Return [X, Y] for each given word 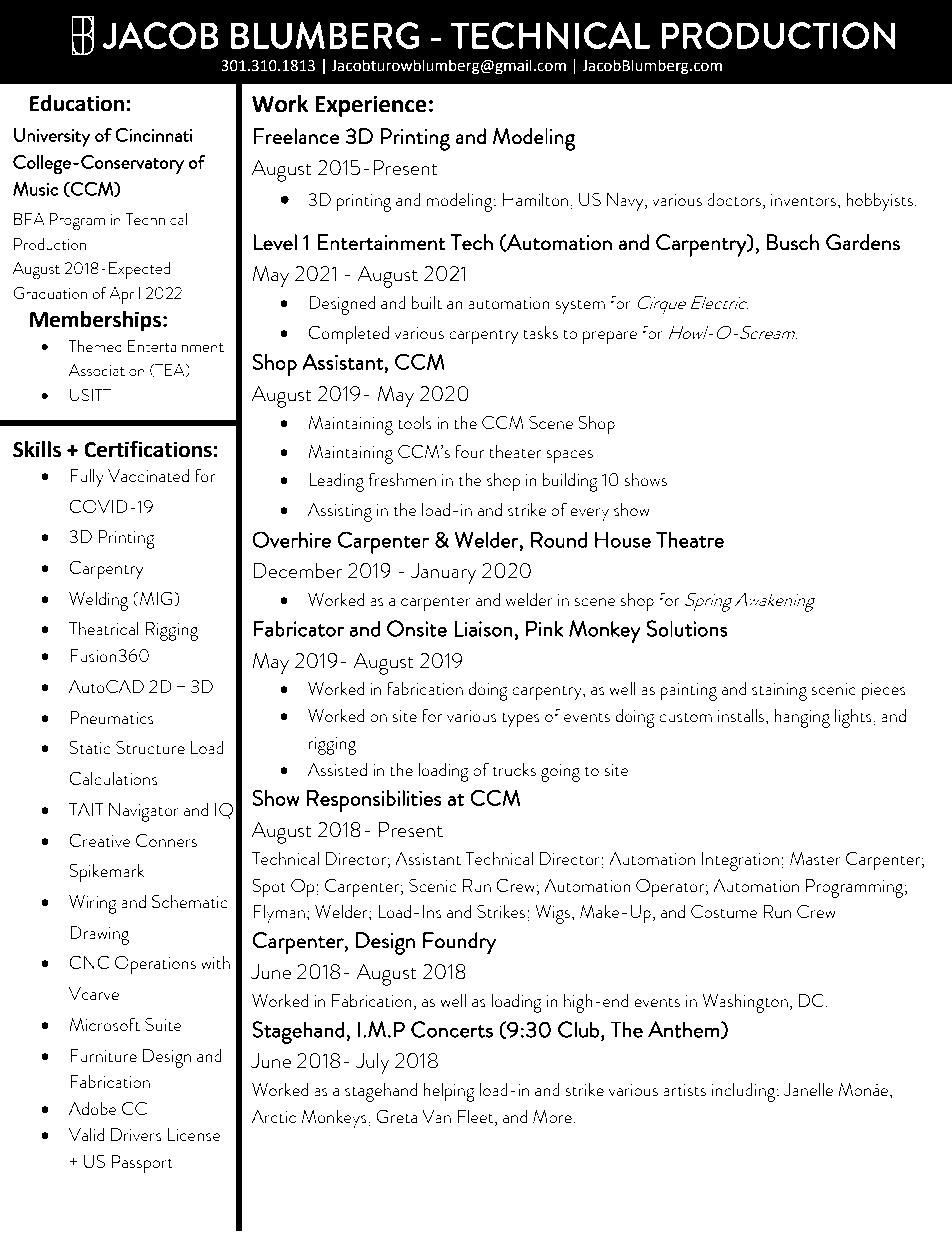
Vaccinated [148, 475]
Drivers [136, 1134]
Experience [371, 106]
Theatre [690, 539]
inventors [805, 199]
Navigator [144, 812]
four [470, 451]
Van [436, 1116]
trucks [514, 769]
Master [815, 858]
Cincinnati [154, 135]
